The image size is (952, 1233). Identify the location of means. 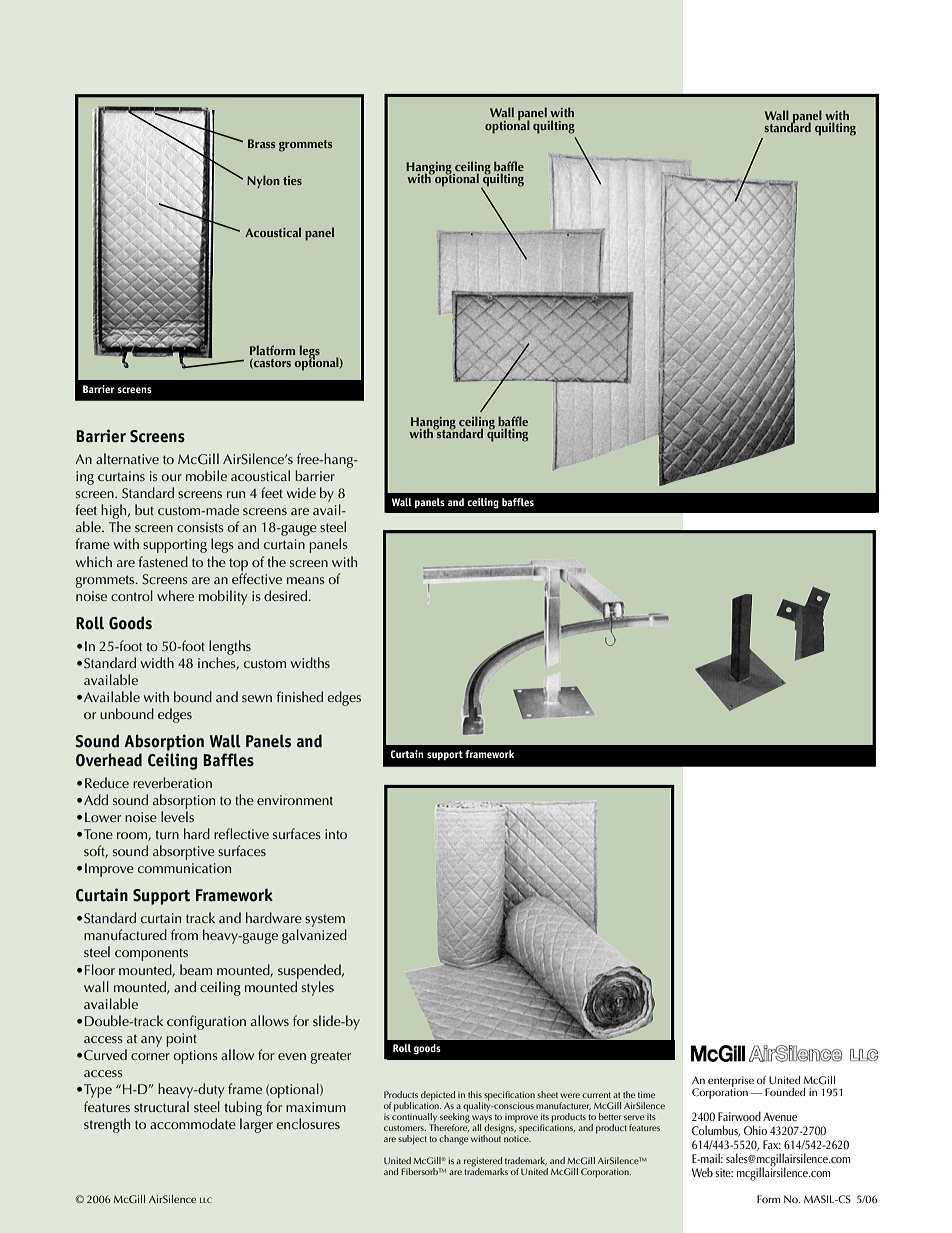
(306, 580).
